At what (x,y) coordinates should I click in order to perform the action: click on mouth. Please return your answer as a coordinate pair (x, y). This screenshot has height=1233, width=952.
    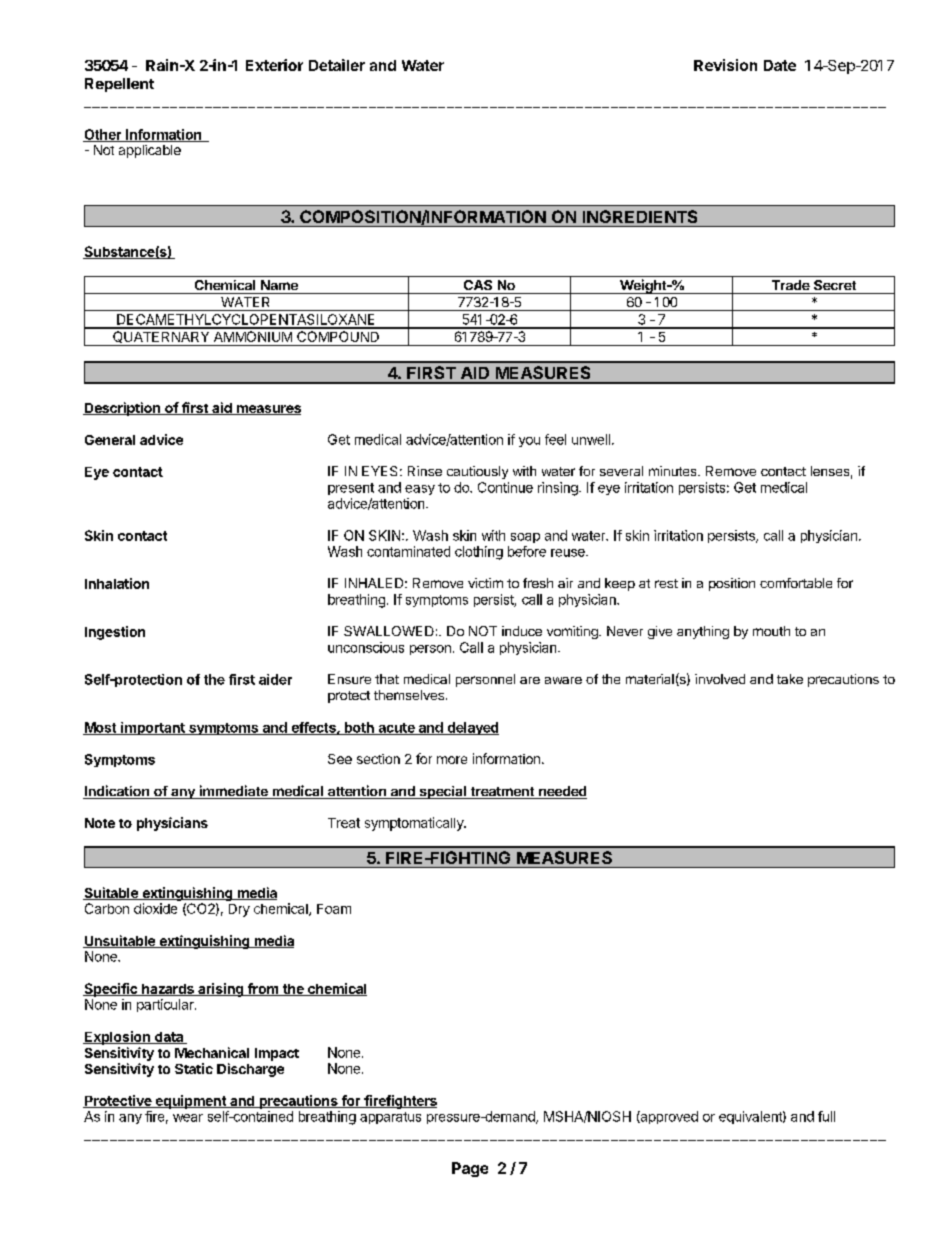
    Looking at the image, I should click on (771, 631).
